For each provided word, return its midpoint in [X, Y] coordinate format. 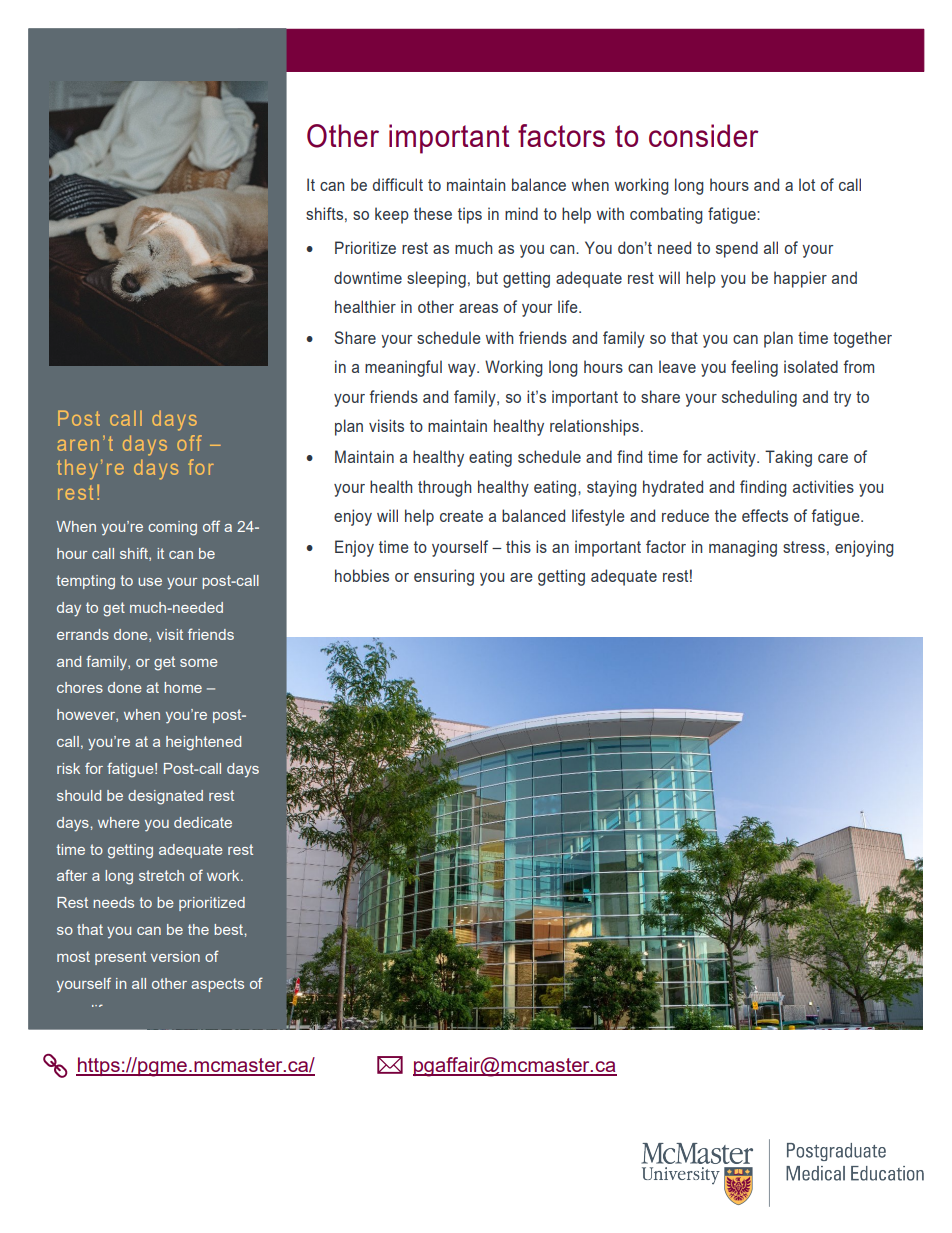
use [150, 582]
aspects [217, 985]
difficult [398, 184]
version [175, 956]
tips [470, 215]
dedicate [203, 822]
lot [807, 184]
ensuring [444, 577]
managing [743, 548]
